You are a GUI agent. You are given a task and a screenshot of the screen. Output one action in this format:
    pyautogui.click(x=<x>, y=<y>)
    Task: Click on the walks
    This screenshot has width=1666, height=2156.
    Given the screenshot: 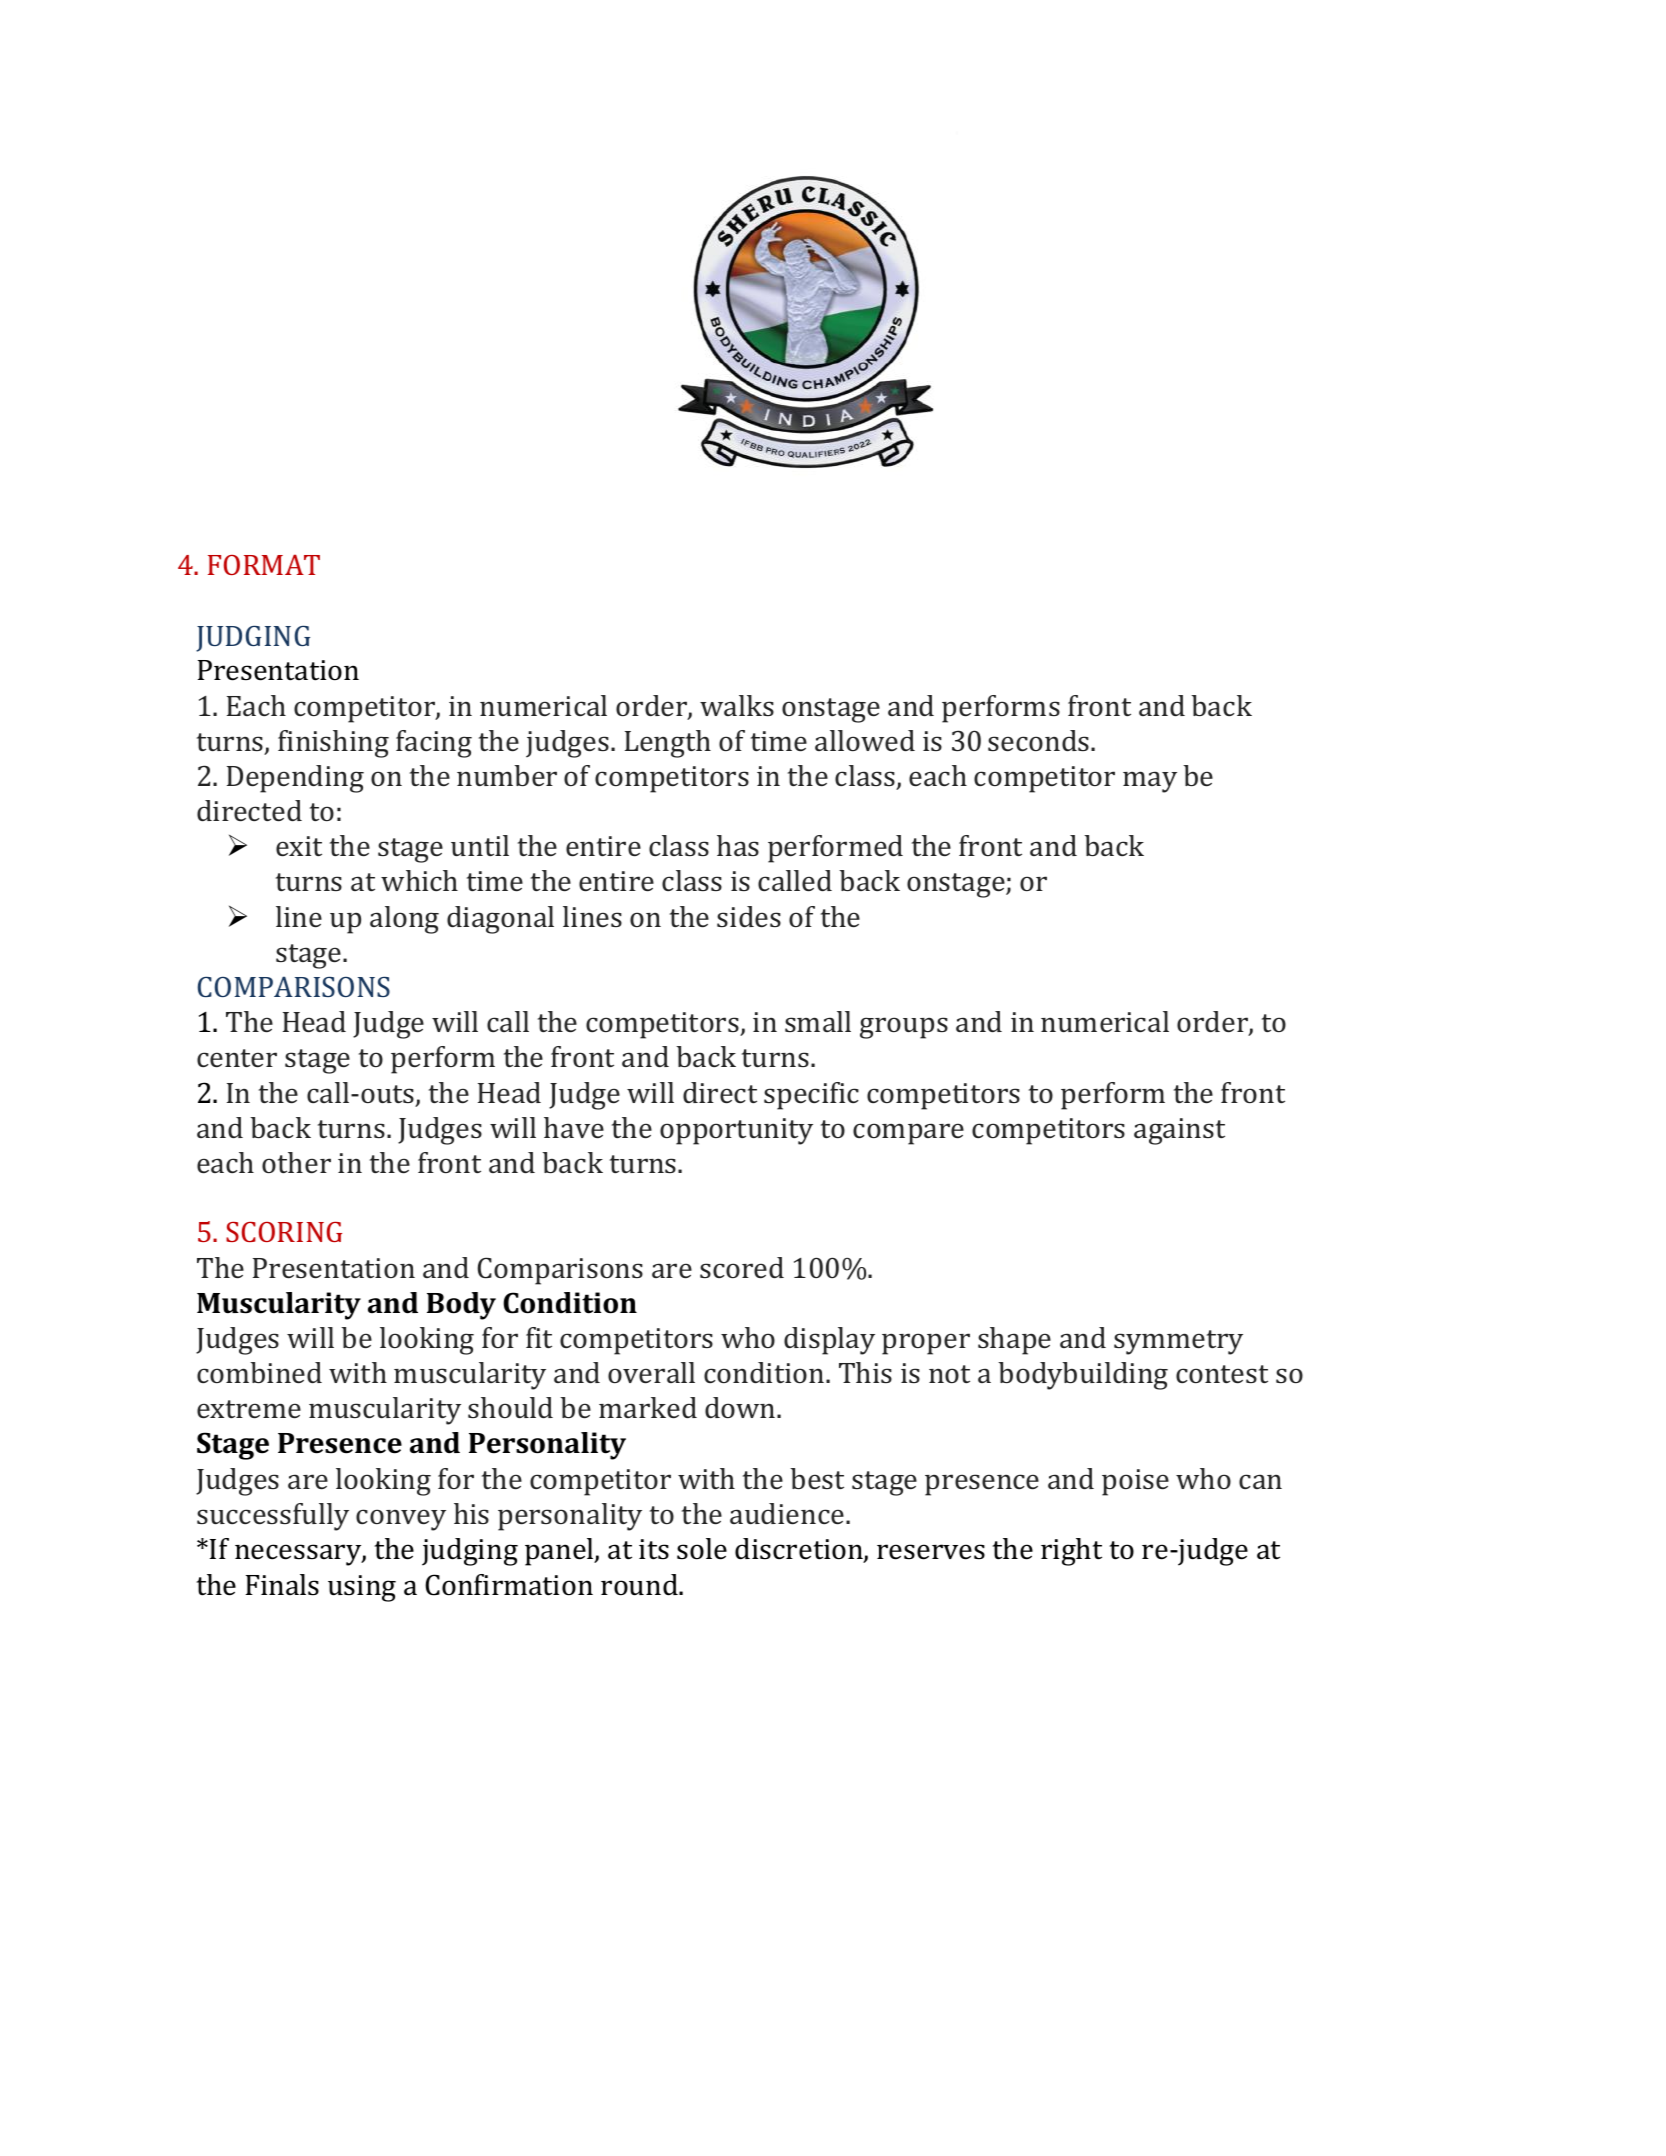 What is the action you would take?
    pyautogui.click(x=737, y=705)
